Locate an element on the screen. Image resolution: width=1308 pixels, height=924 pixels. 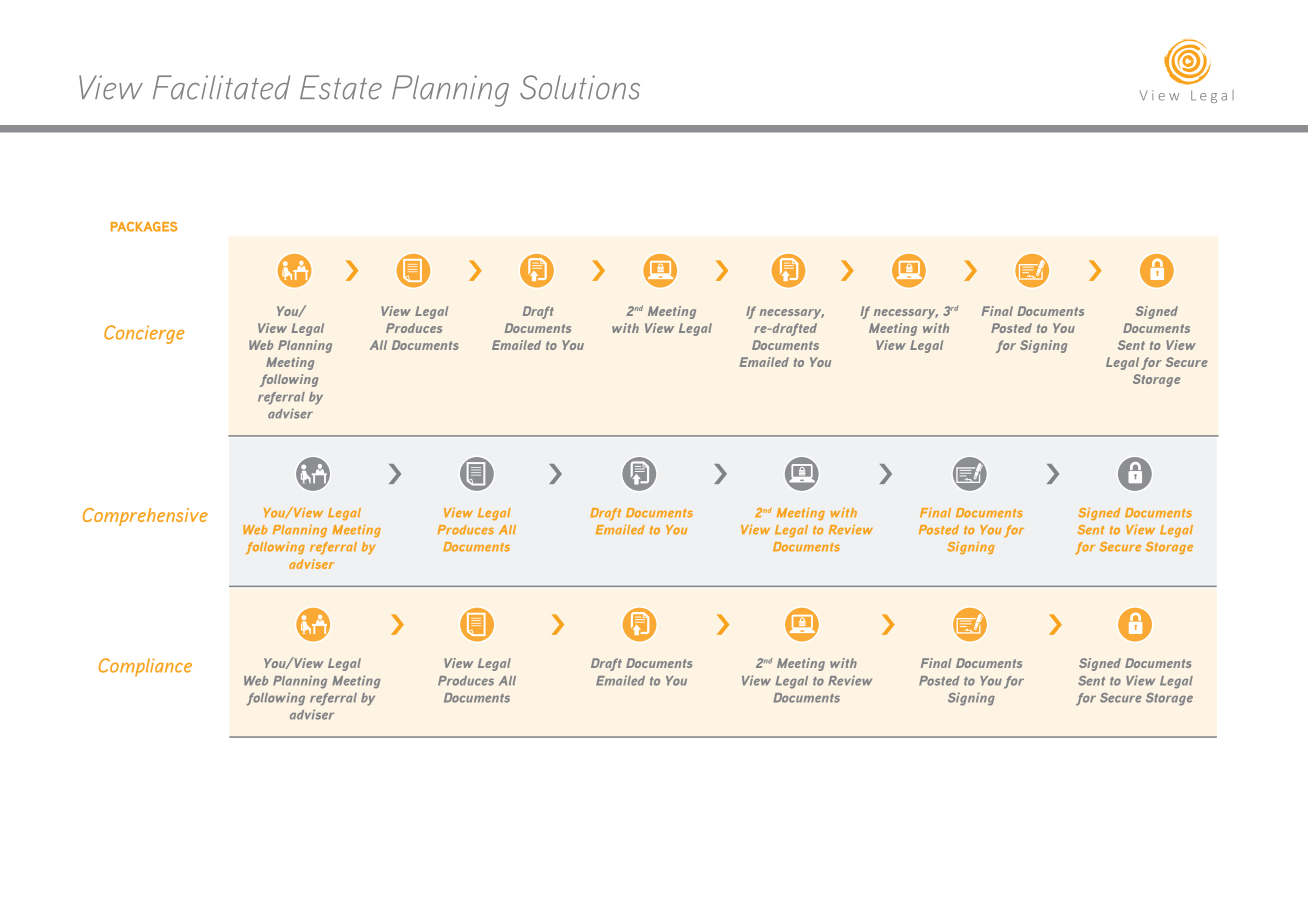
Estate is located at coordinates (341, 87).
